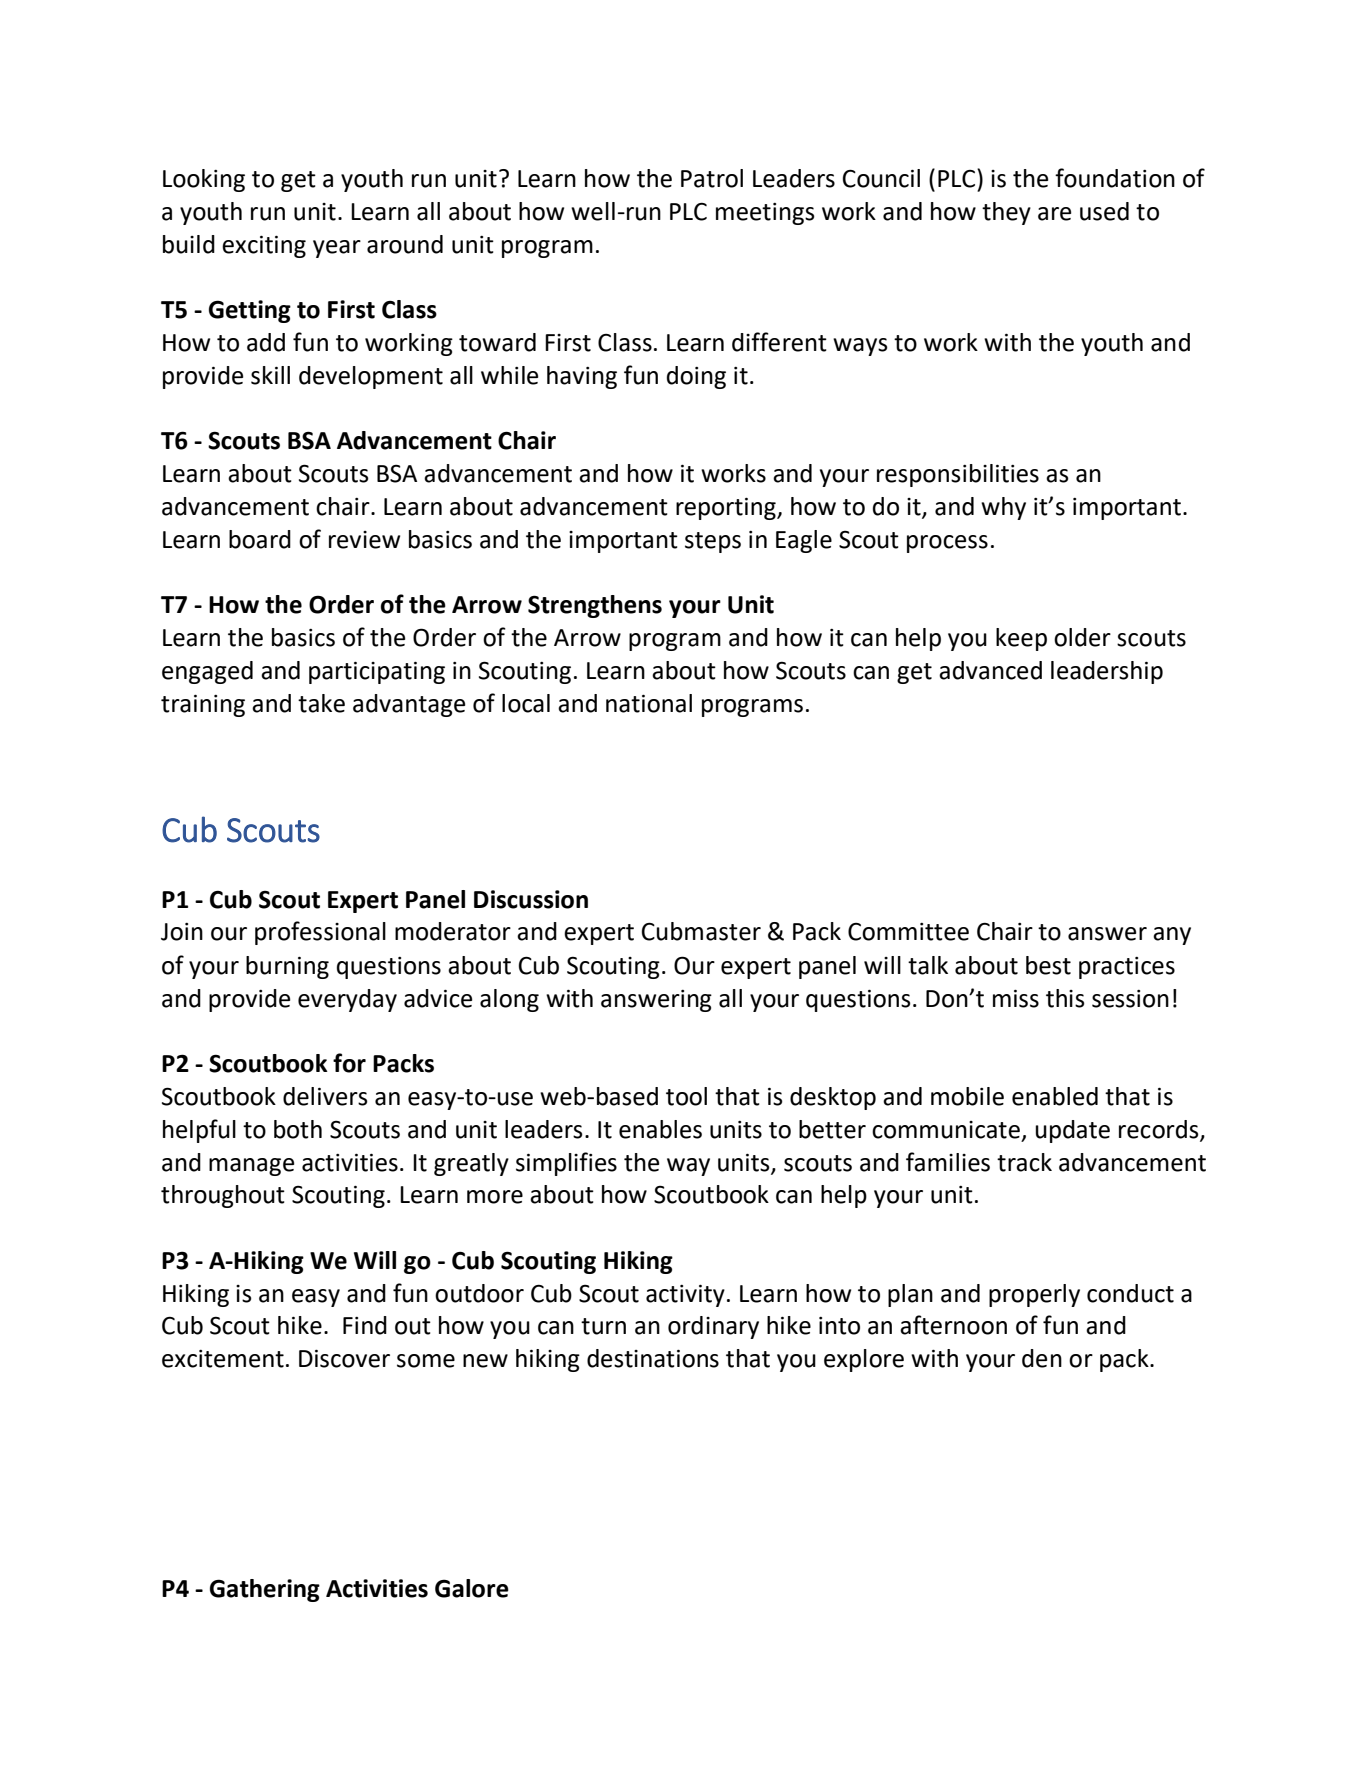  I want to click on keep, so click(1021, 639).
